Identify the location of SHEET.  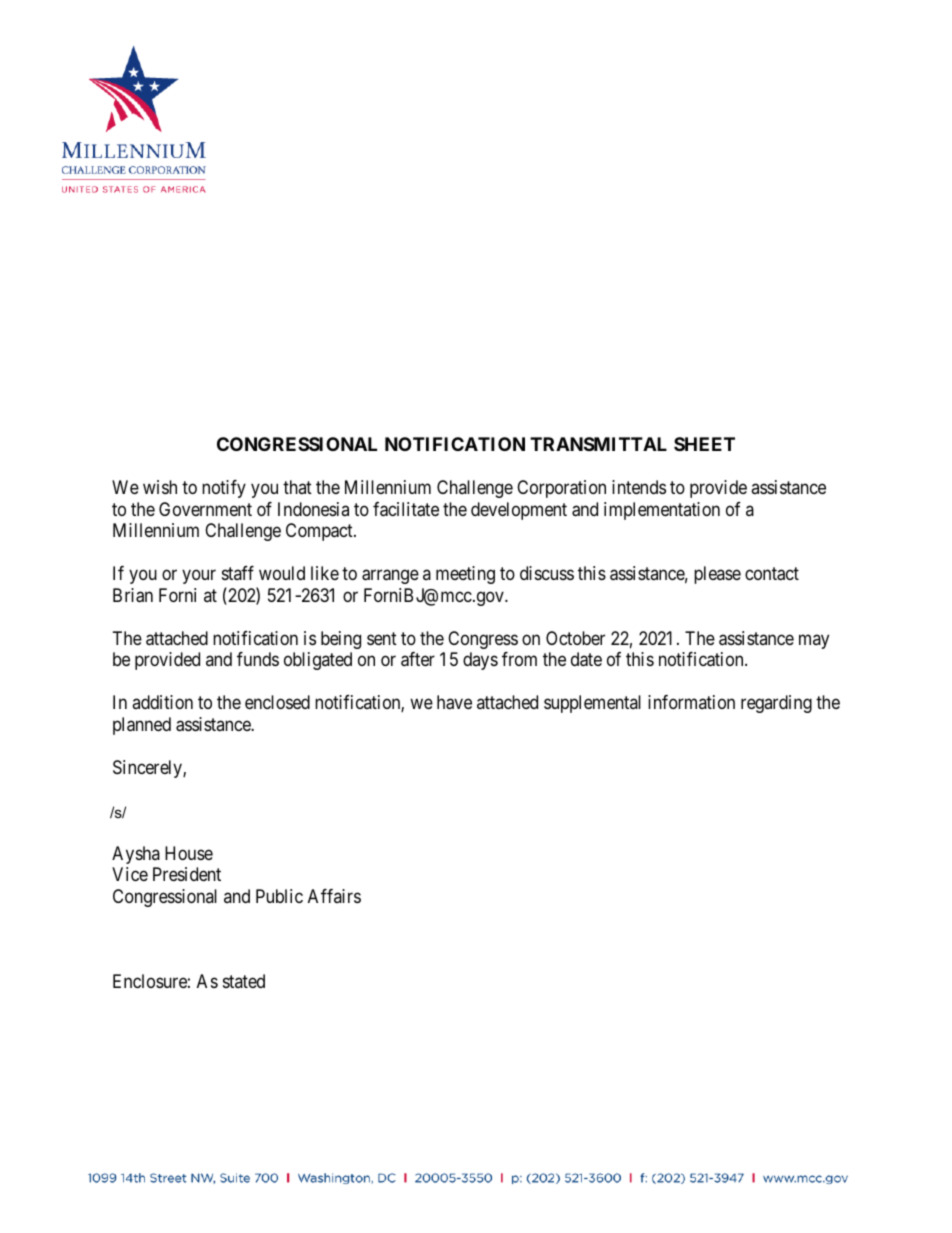
(704, 444).
